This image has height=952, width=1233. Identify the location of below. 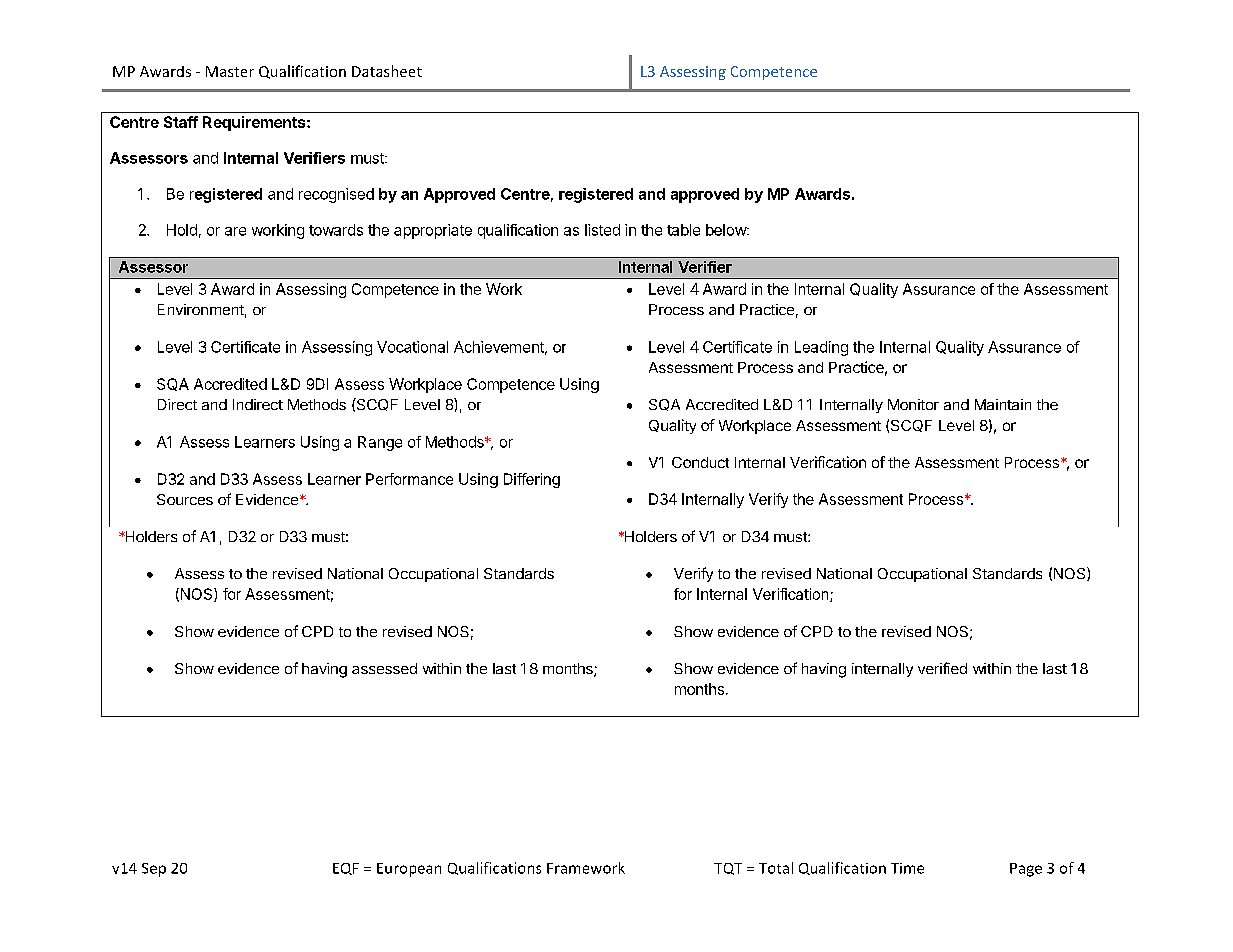
(727, 230).
